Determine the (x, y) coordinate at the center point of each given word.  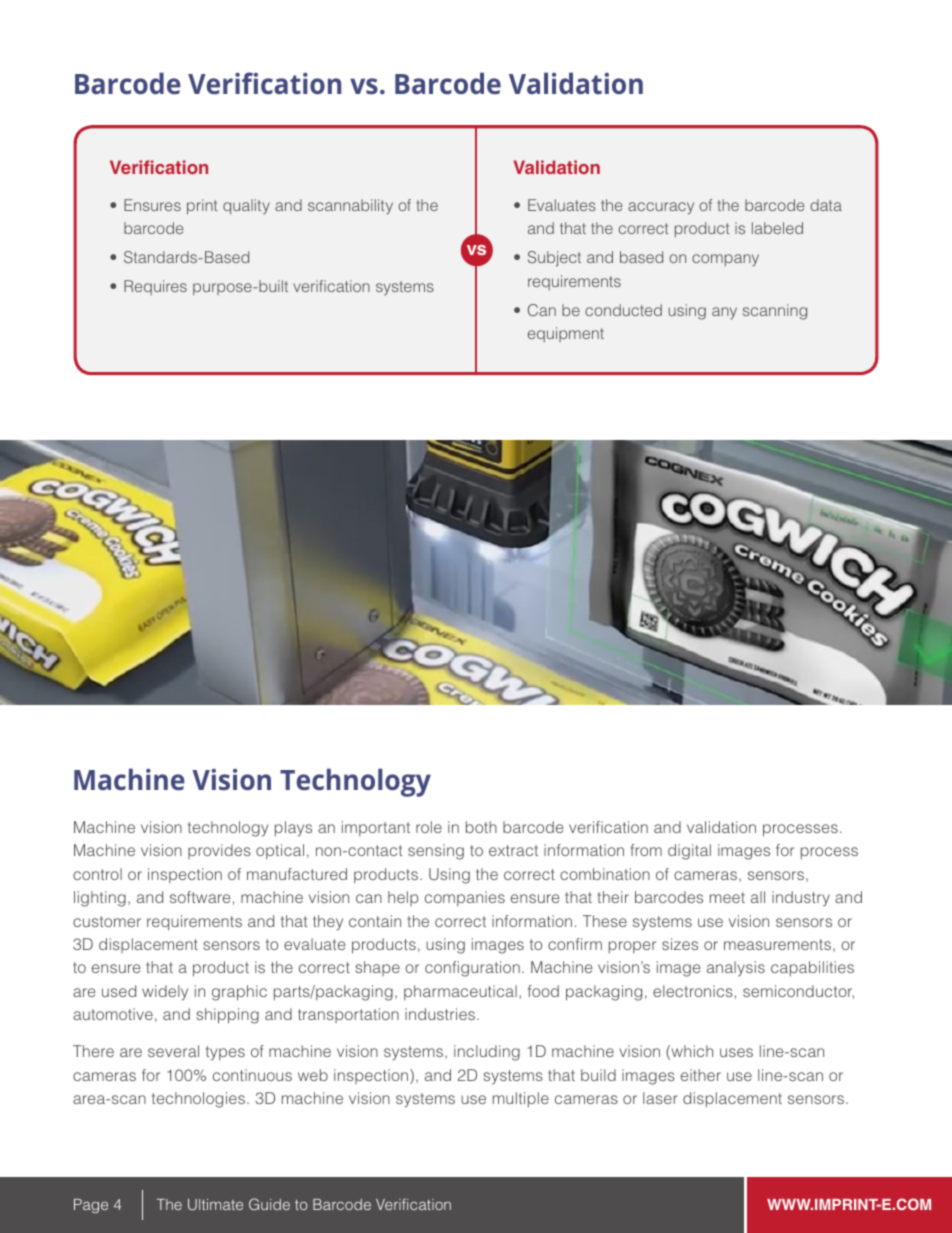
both (481, 827)
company (725, 260)
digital (689, 852)
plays (293, 829)
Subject (554, 259)
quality (246, 206)
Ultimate (215, 1204)
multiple (521, 1099)
